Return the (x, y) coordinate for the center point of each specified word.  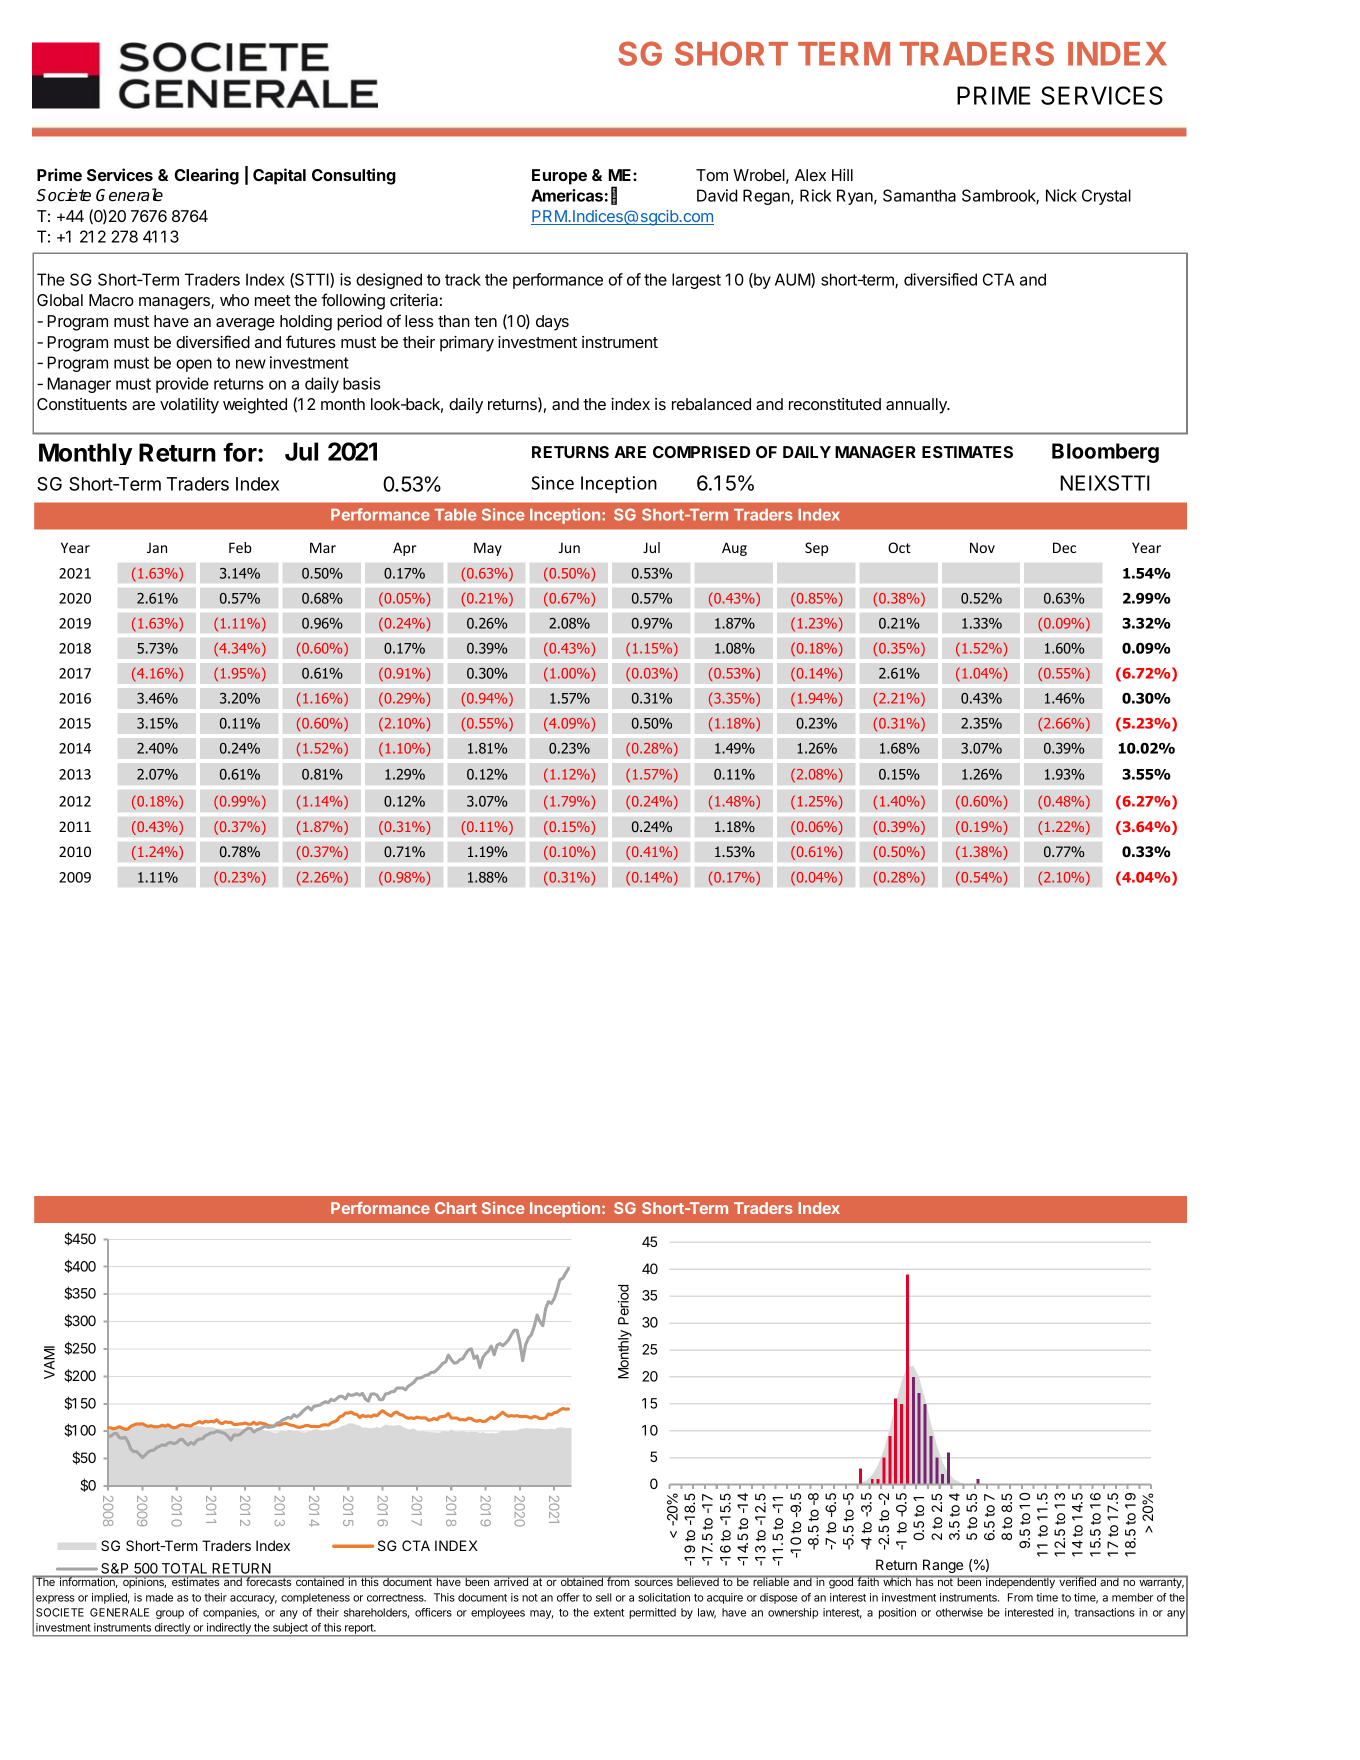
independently (1020, 1582)
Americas (567, 195)
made (159, 1597)
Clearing (206, 176)
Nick (1061, 195)
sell (604, 1597)
